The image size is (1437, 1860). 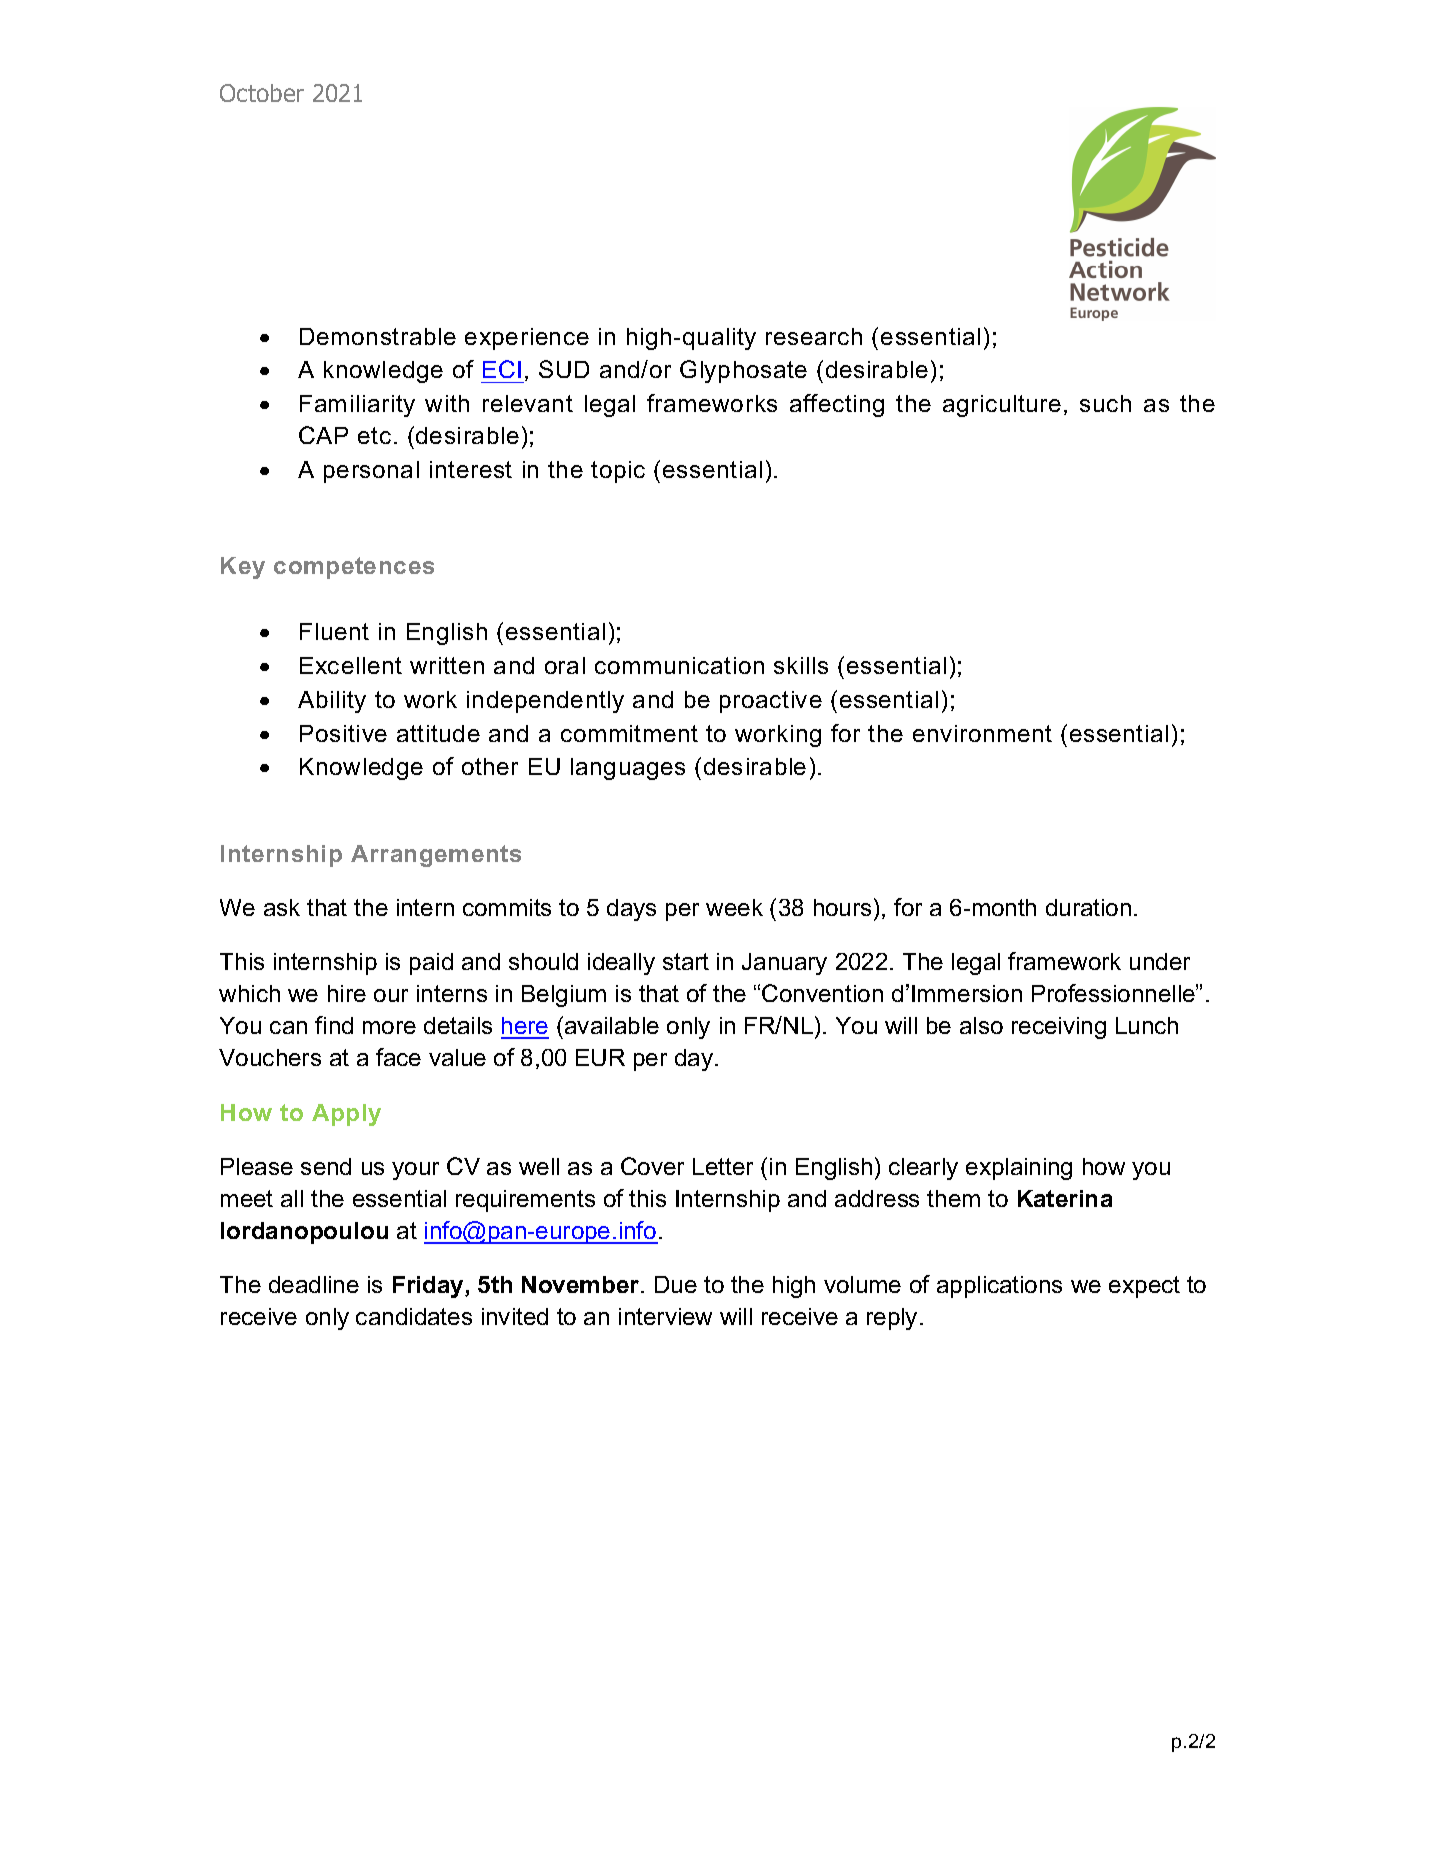 I want to click on research, so click(x=814, y=336).
